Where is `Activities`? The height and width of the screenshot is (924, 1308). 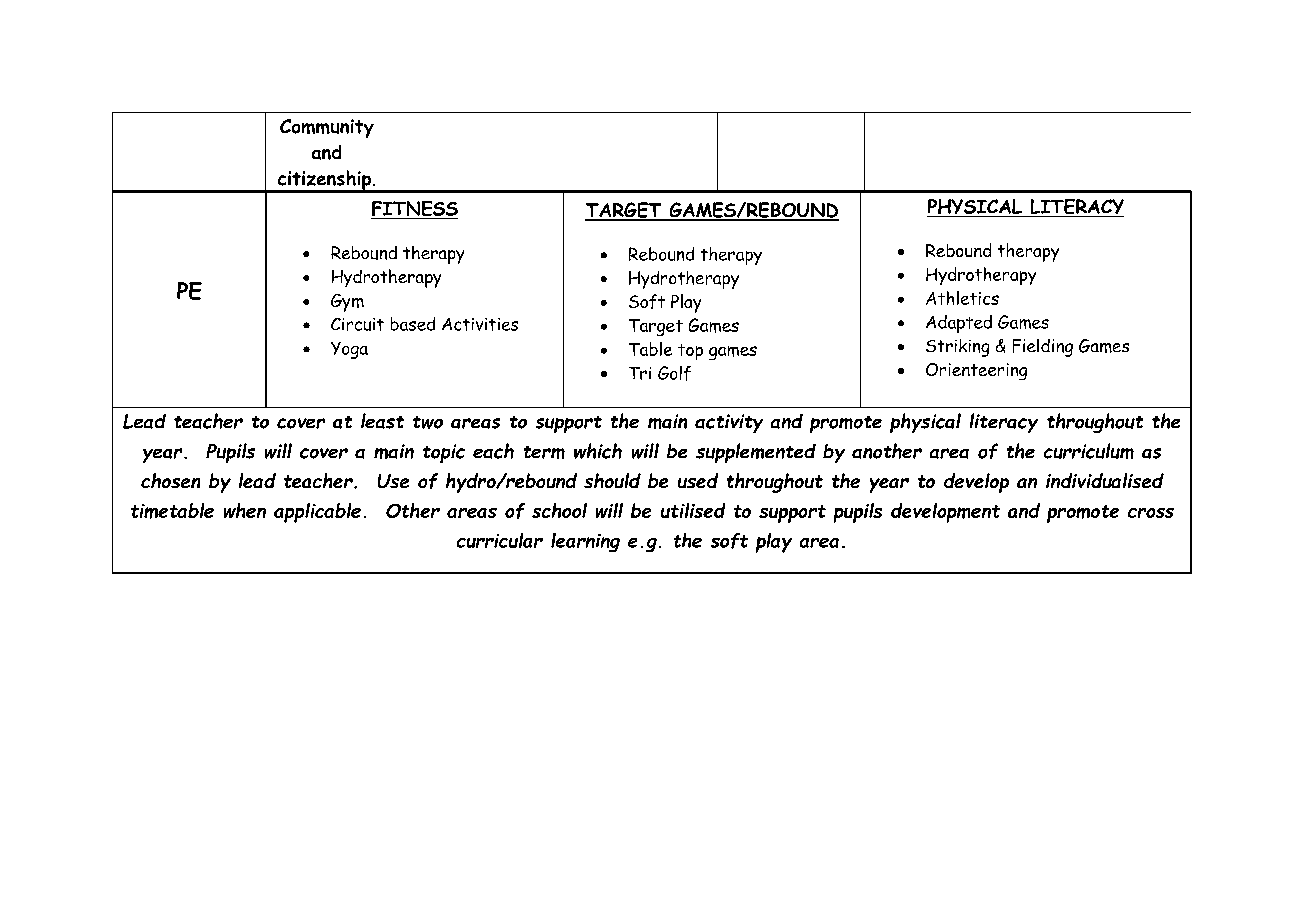
Activities is located at coordinates (480, 324).
